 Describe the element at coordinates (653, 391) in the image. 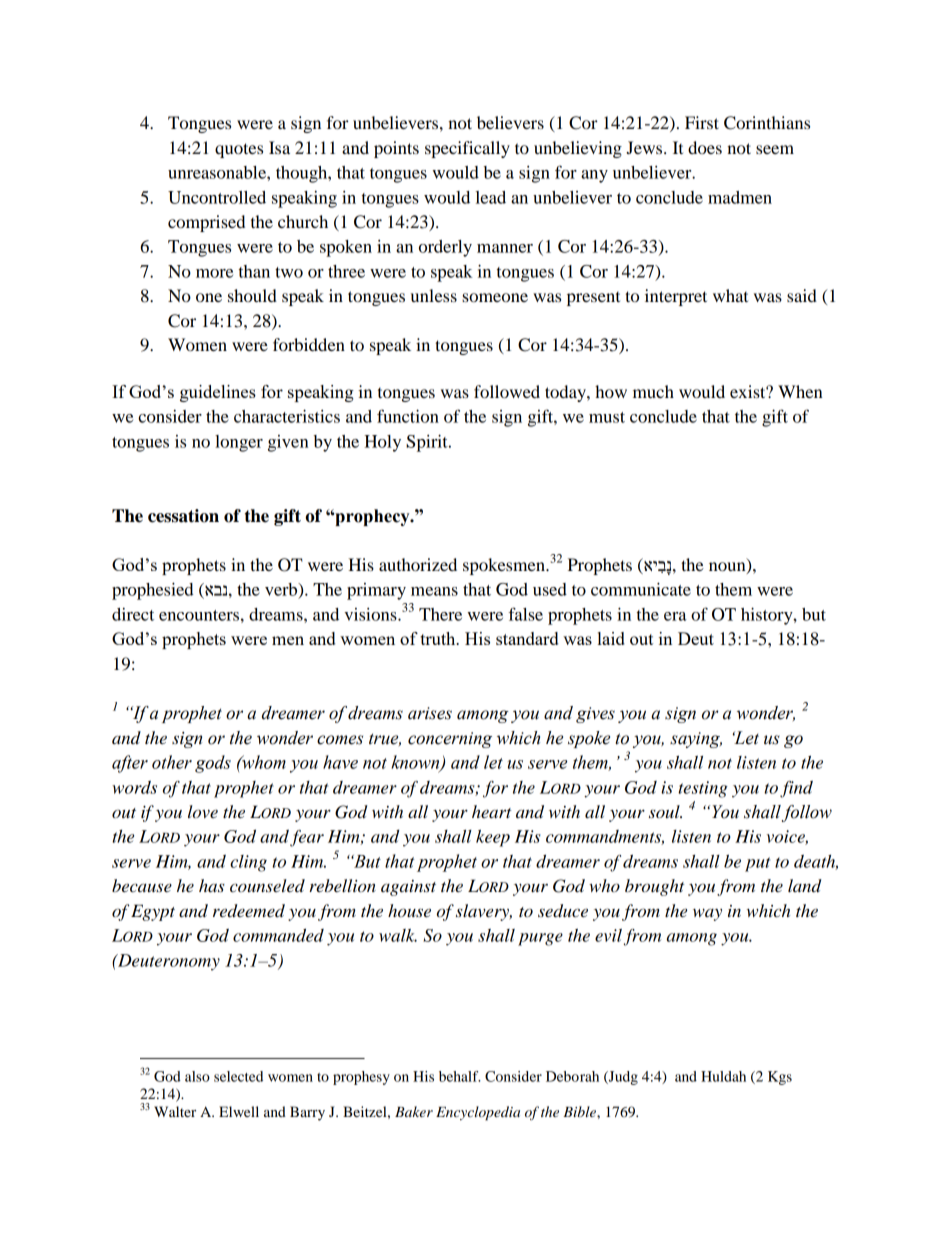

I see `much` at that location.
